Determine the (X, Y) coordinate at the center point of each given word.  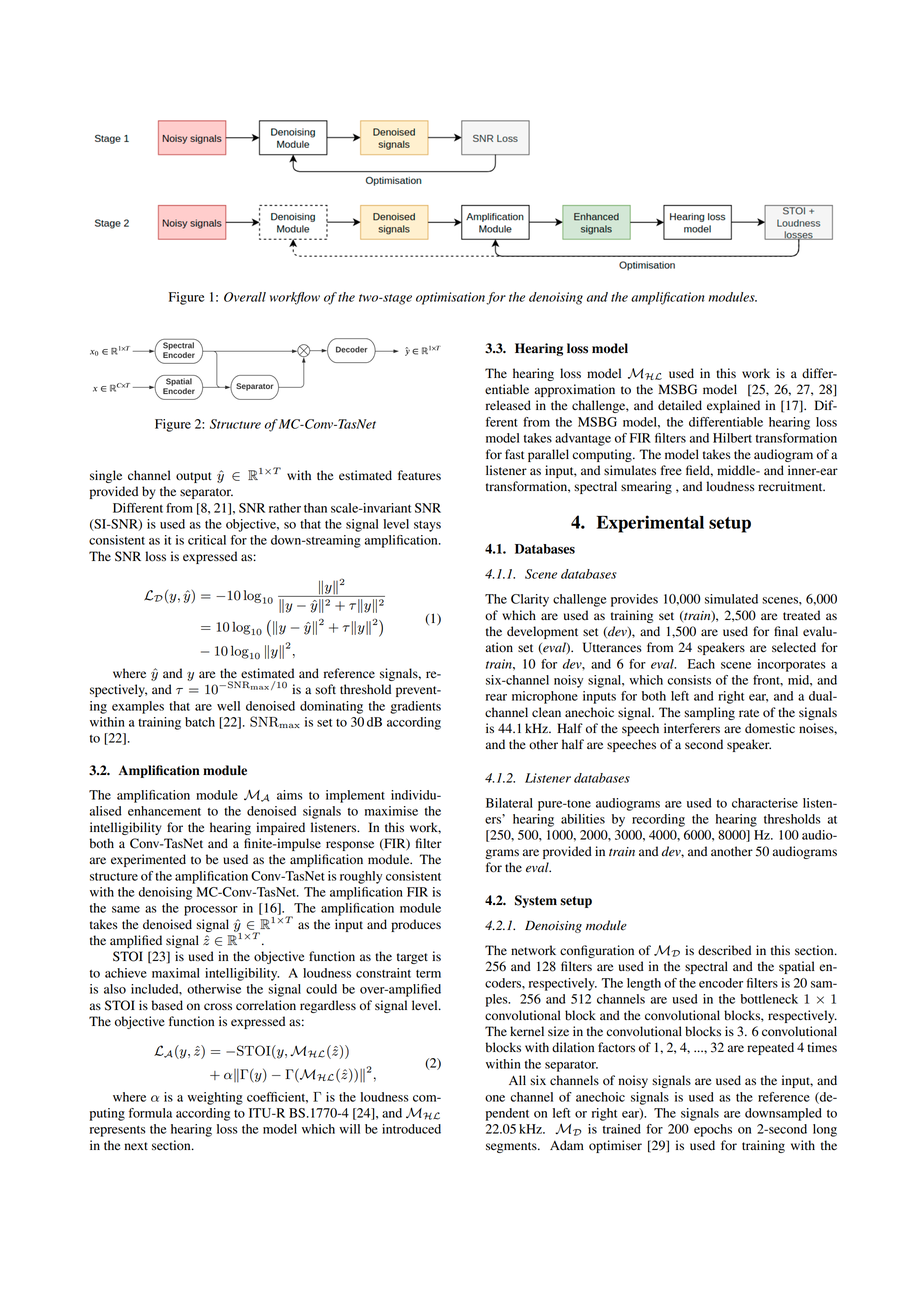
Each (701, 664)
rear (496, 697)
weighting (215, 1098)
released (508, 405)
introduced (411, 1129)
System (536, 901)
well (228, 706)
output (194, 477)
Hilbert (732, 438)
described (724, 950)
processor (211, 911)
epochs (713, 1130)
